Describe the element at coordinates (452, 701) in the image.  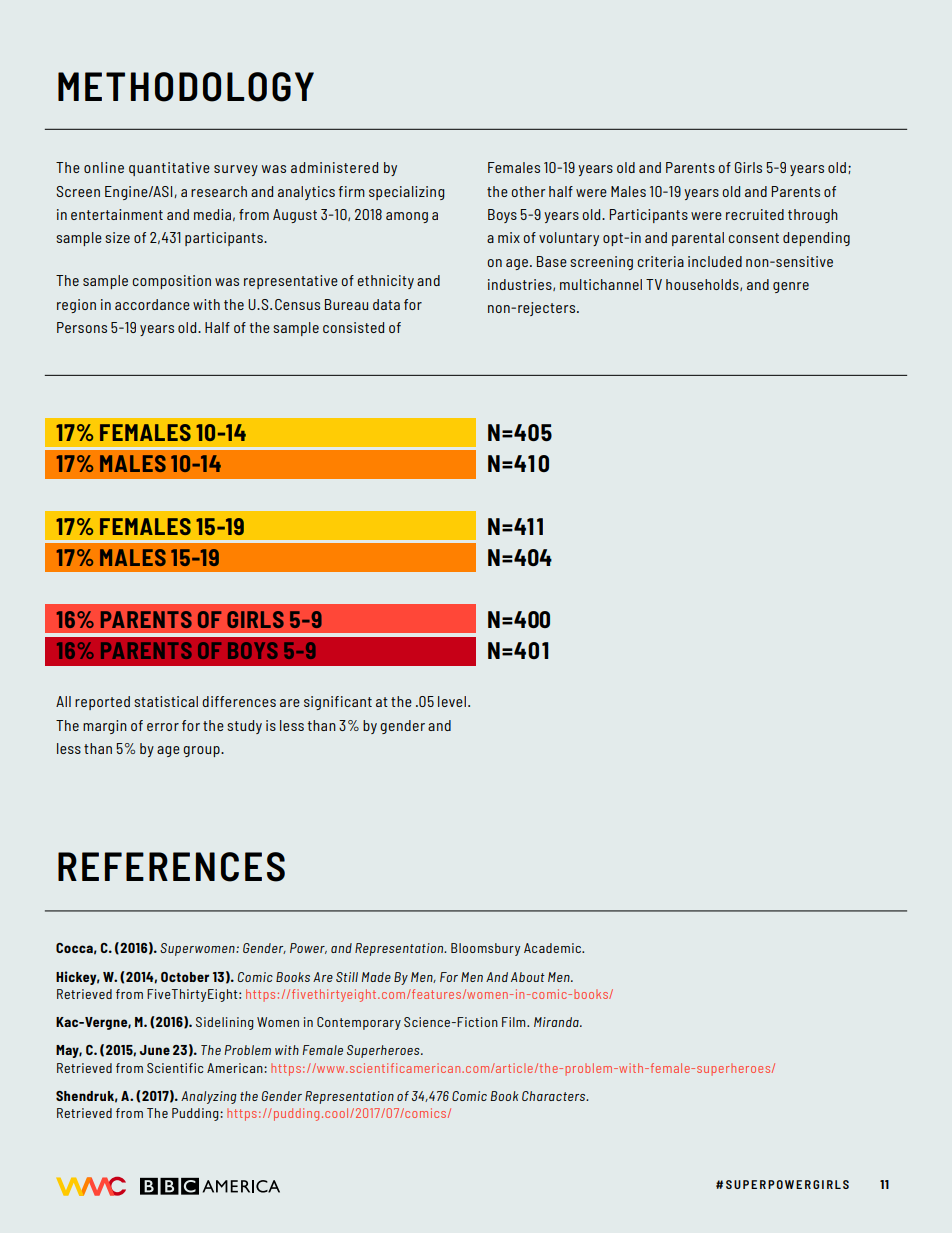
I see `level` at that location.
